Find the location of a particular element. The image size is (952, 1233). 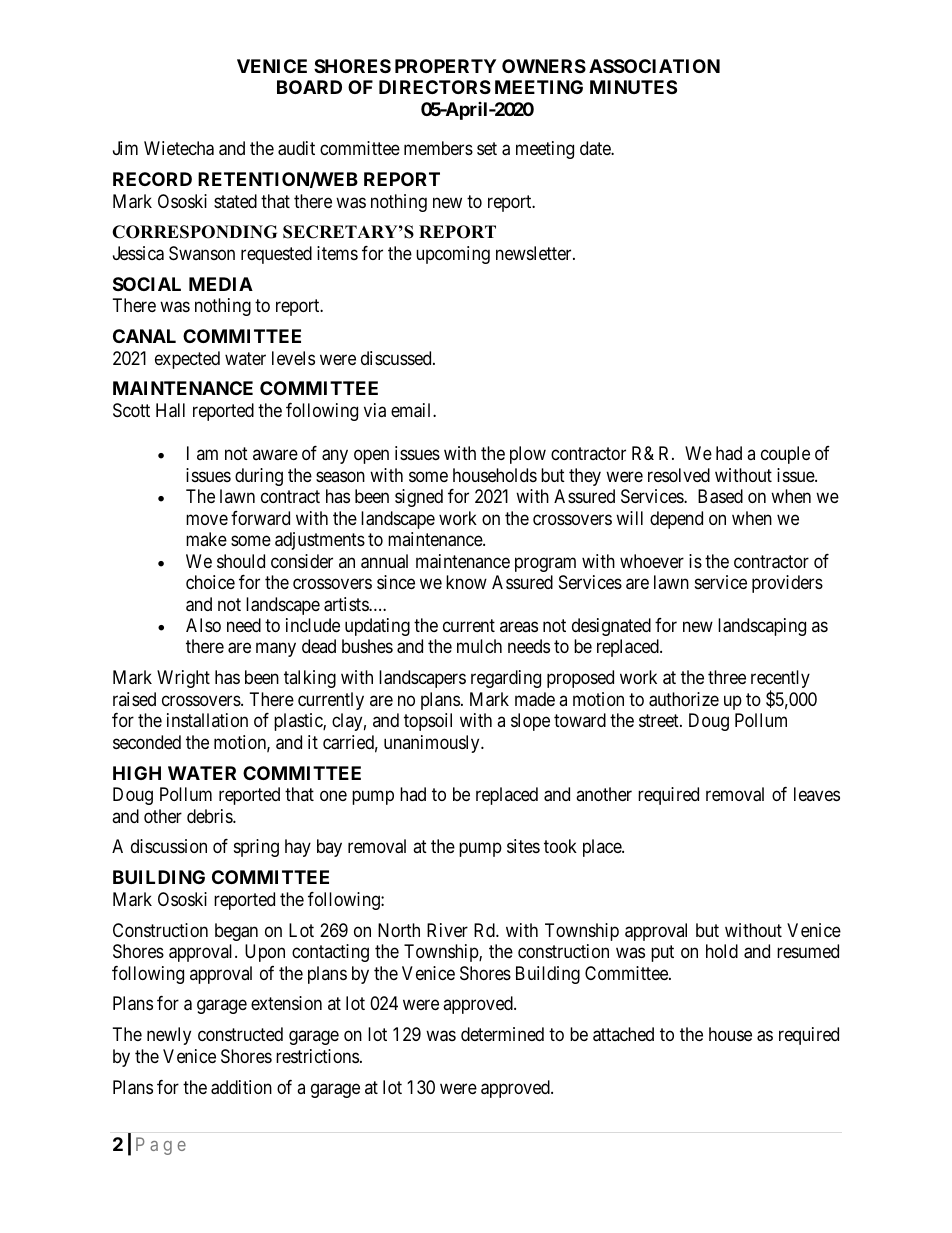

Hall is located at coordinates (170, 410).
